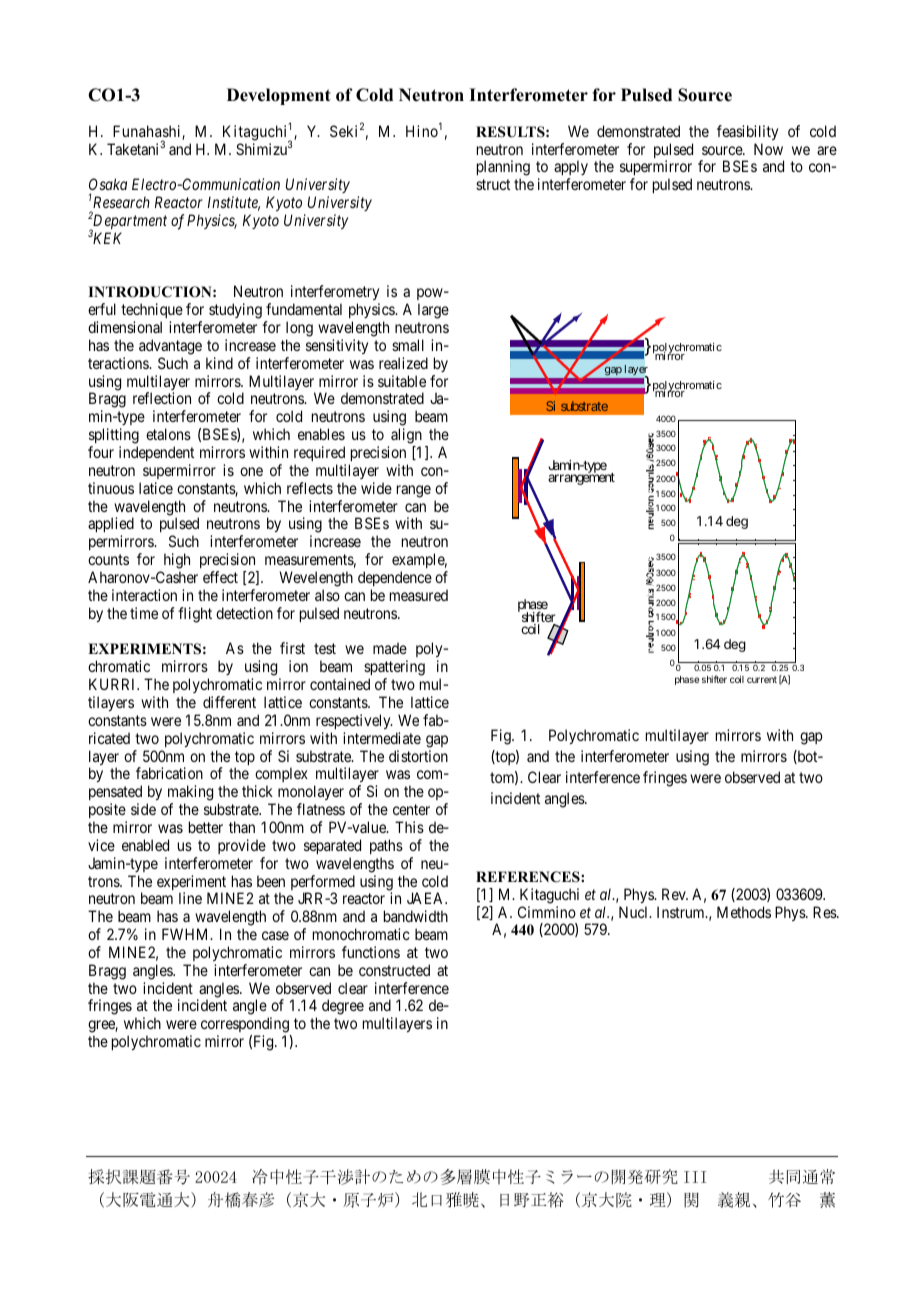  What do you see at coordinates (406, 436) in the page?
I see `align` at bounding box center [406, 436].
